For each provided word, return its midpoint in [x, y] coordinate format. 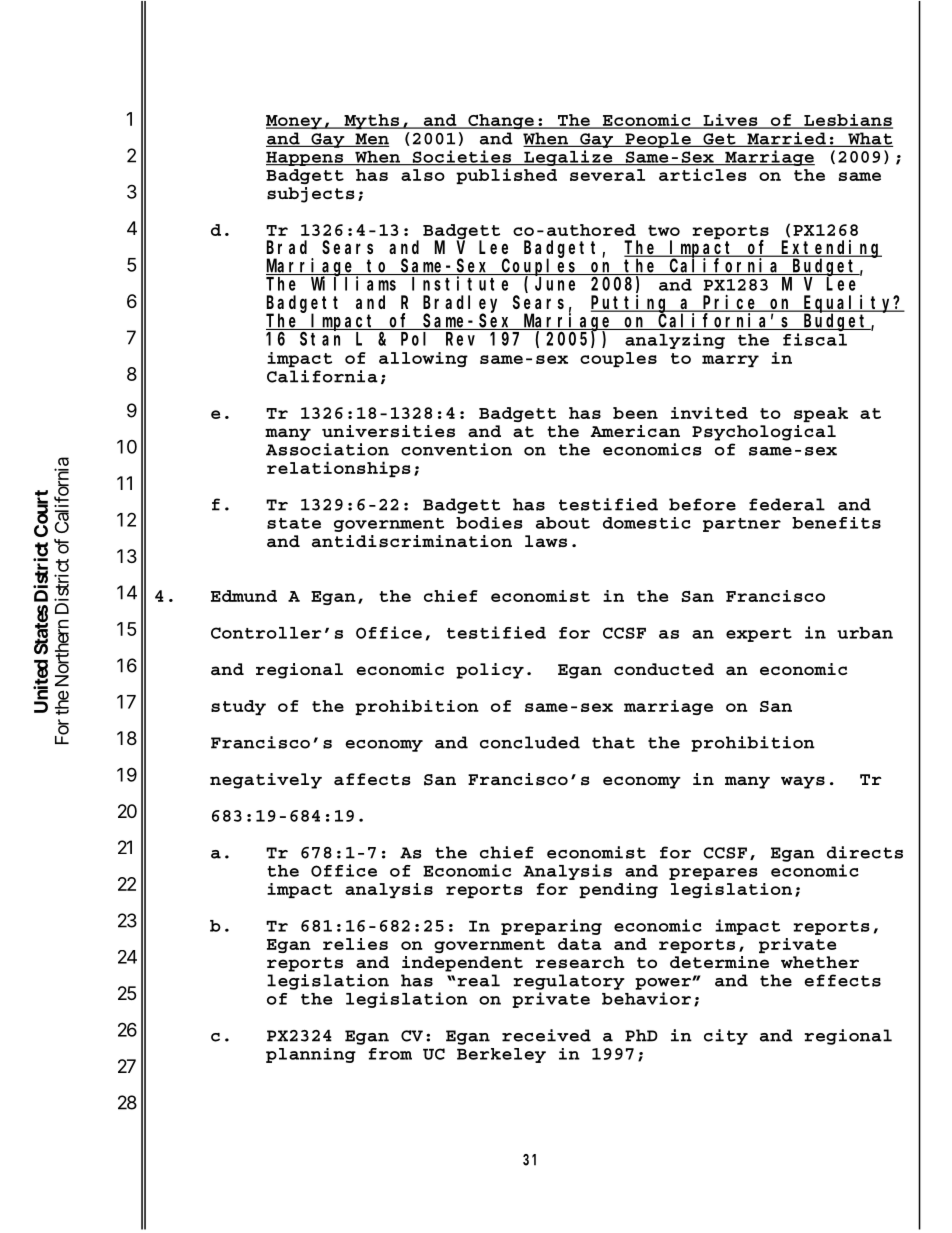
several [607, 175]
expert [759, 635]
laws [546, 541]
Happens [305, 159]
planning [311, 1055]
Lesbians [847, 121]
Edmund [244, 596]
